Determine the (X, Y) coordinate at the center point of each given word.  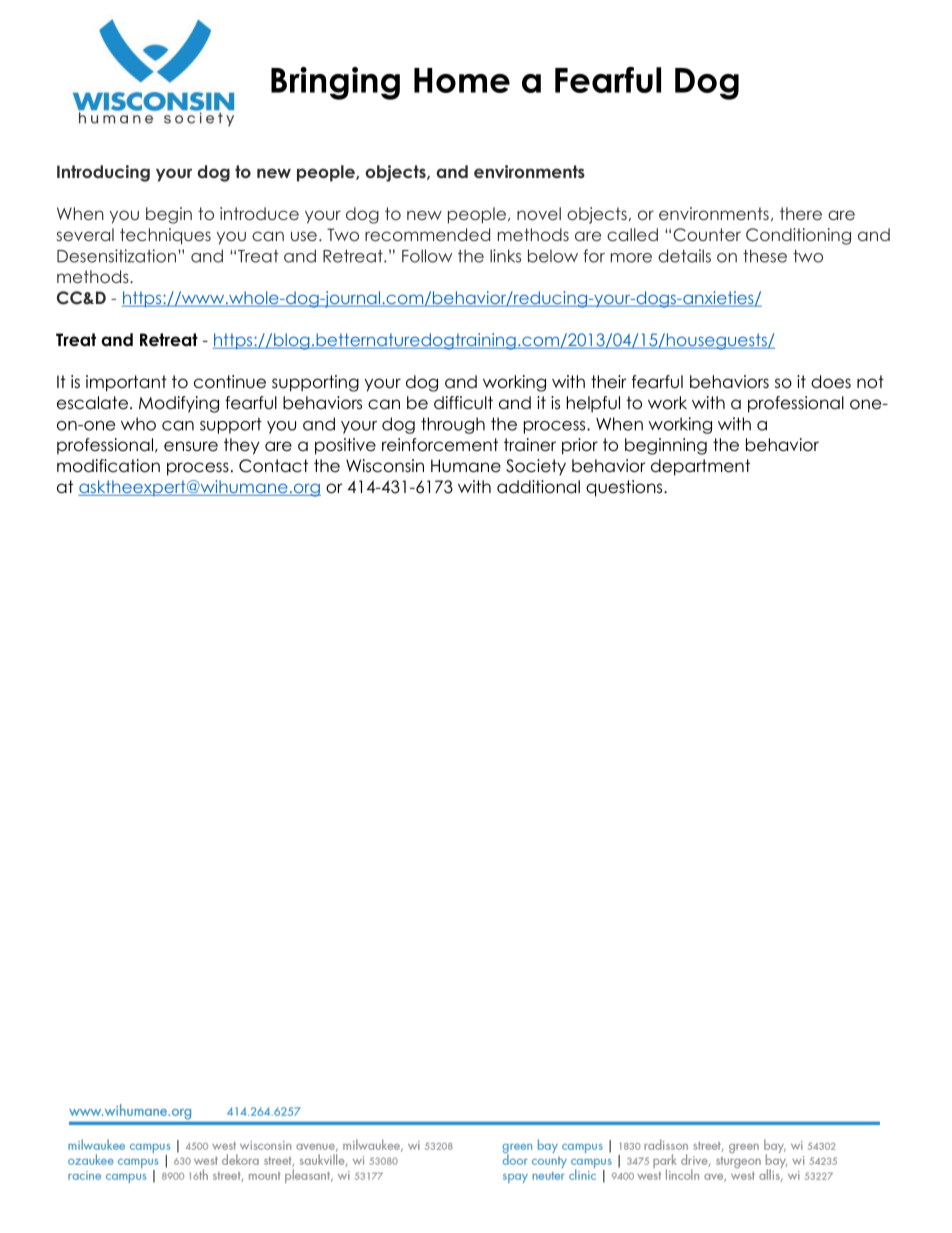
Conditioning (798, 236)
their (608, 382)
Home (462, 80)
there (801, 213)
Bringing (335, 83)
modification (108, 466)
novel (539, 213)
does (831, 382)
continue (230, 382)
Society (536, 467)
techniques (165, 236)
